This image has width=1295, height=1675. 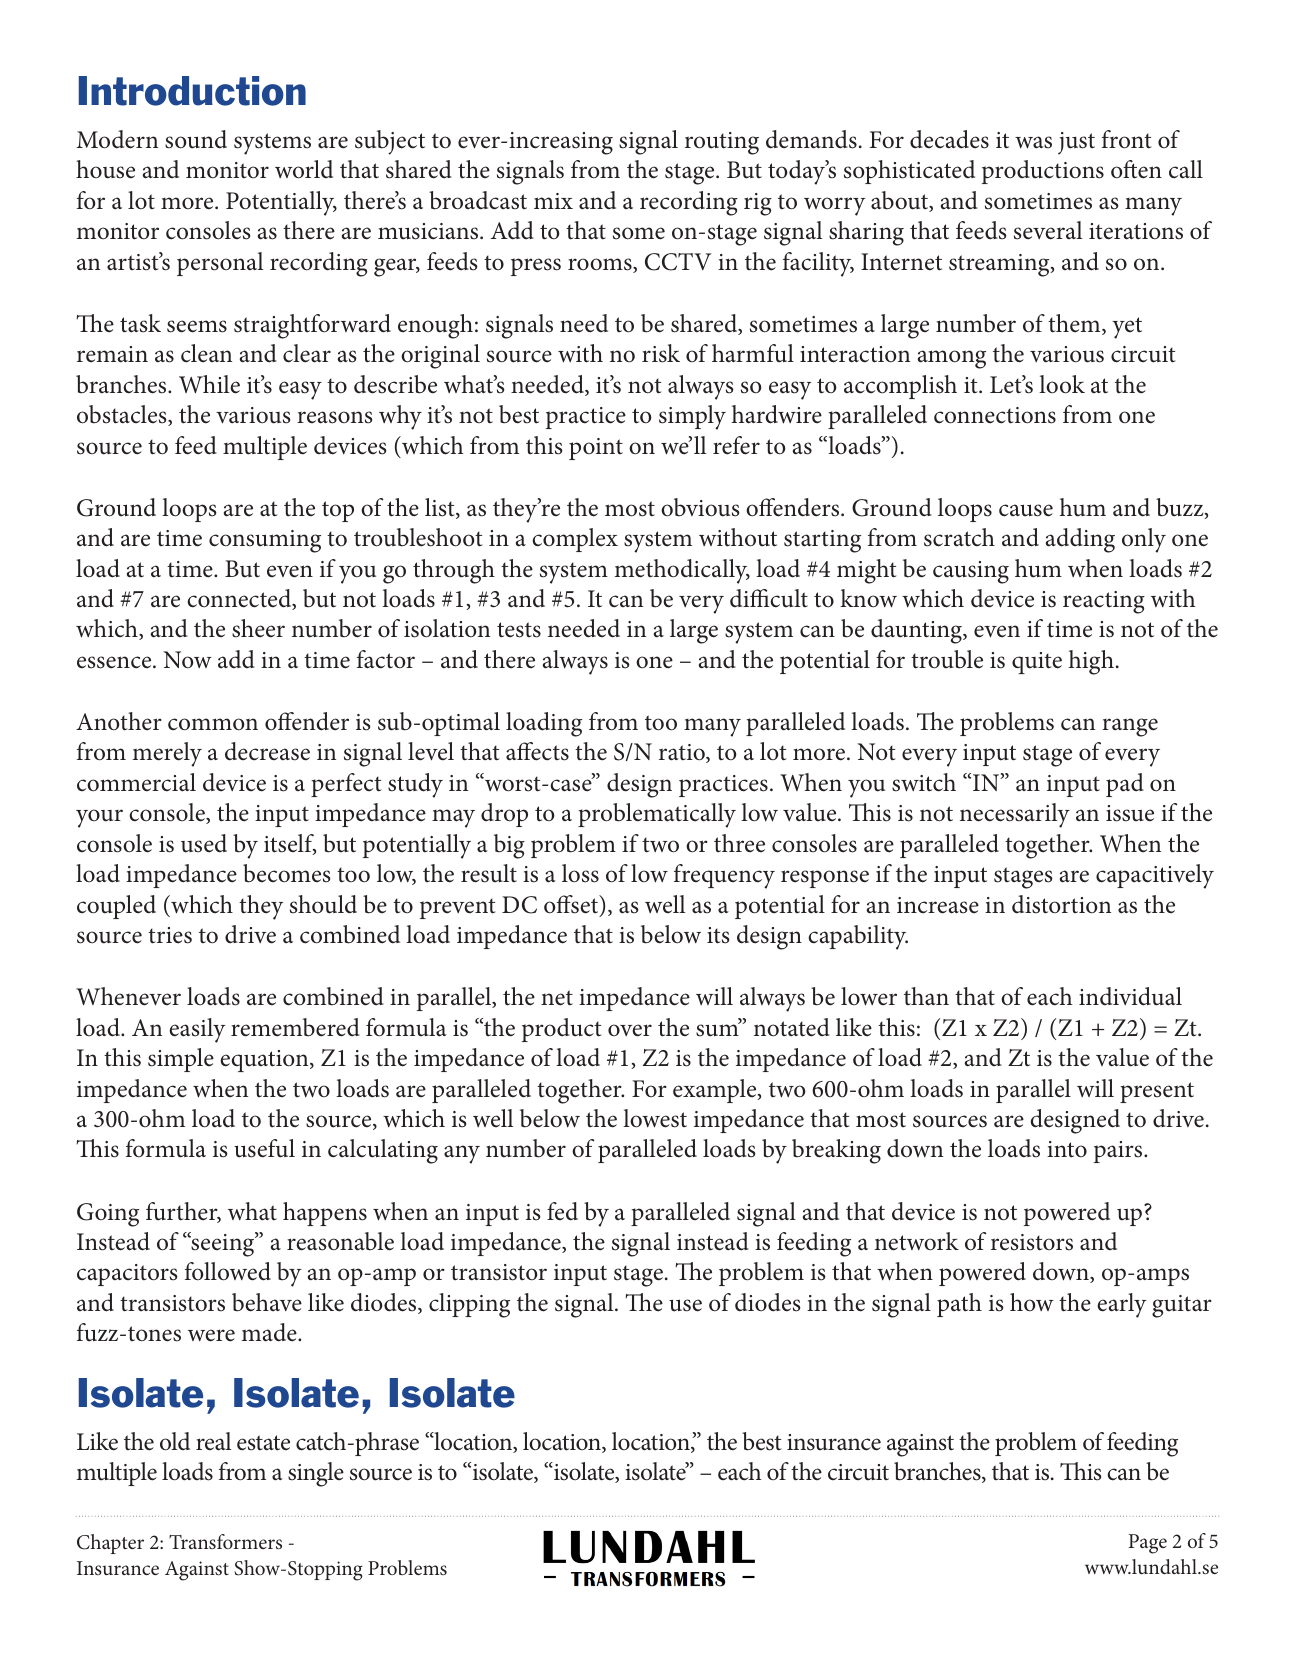 What do you see at coordinates (196, 139) in the image?
I see `sound` at bounding box center [196, 139].
